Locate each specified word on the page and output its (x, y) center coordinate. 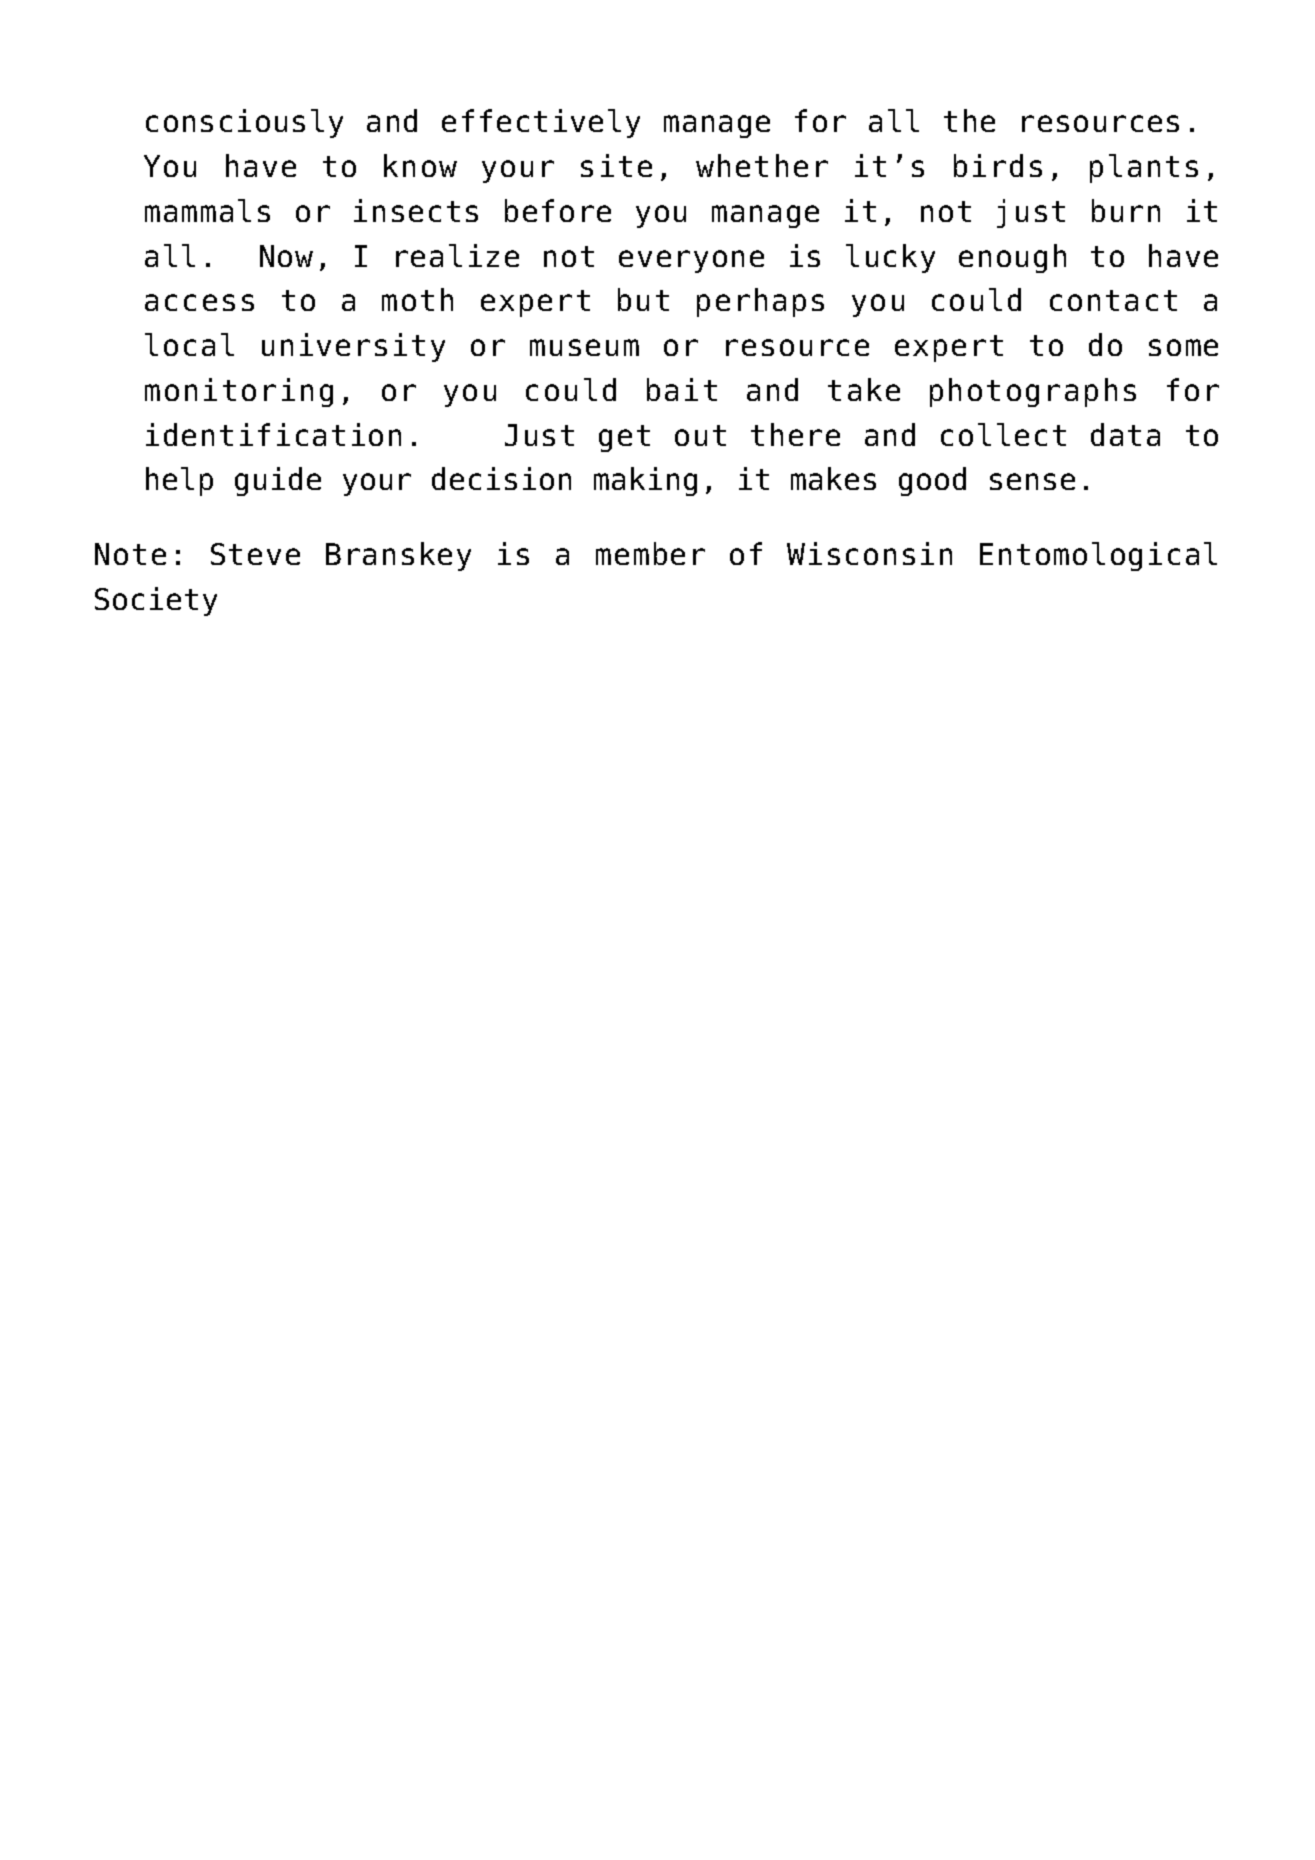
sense (1032, 481)
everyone (691, 261)
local (189, 344)
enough (1012, 258)
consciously (244, 123)
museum (584, 347)
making (645, 481)
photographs (1033, 392)
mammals (207, 210)
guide (278, 481)
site (616, 165)
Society (156, 601)
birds (998, 165)
